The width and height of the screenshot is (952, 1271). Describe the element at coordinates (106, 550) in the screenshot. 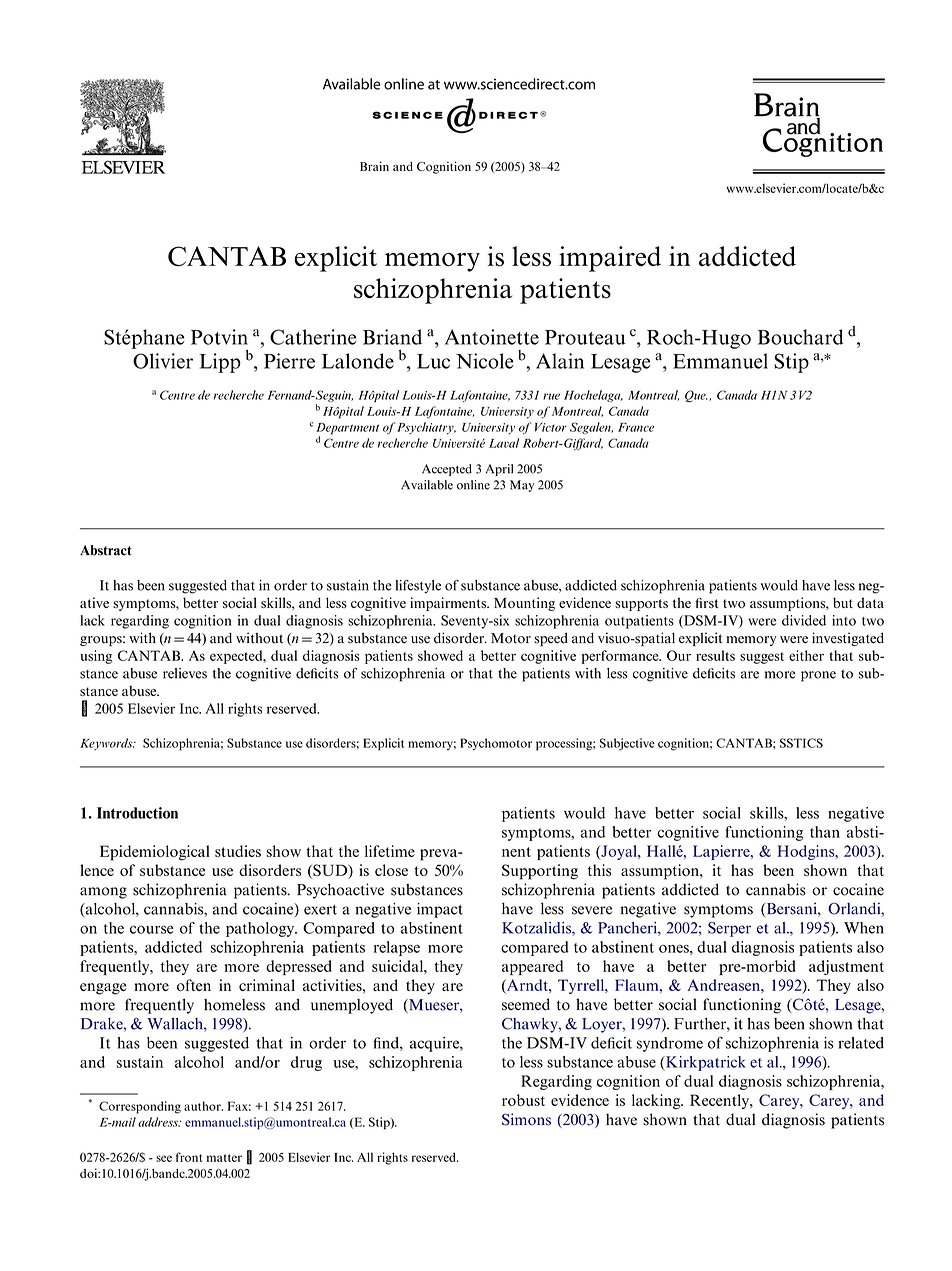

I see `Abstract` at that location.
